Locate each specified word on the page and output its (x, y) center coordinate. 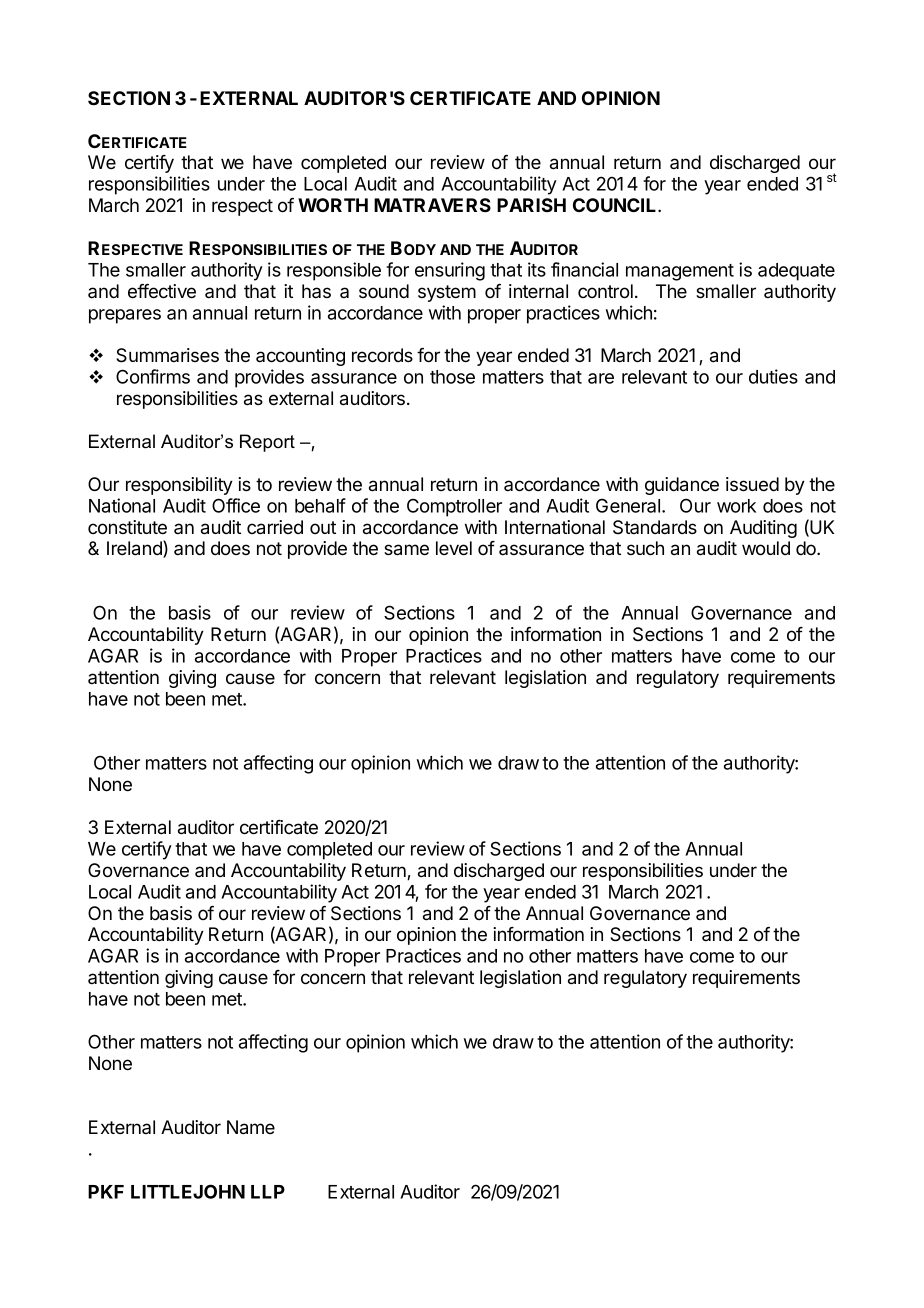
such (645, 548)
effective (162, 291)
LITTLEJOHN (188, 1191)
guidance (682, 486)
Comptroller (454, 507)
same (406, 550)
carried (275, 527)
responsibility (179, 486)
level (454, 548)
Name (251, 1127)
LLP (268, 1192)
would (766, 548)
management (680, 272)
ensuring (450, 271)
